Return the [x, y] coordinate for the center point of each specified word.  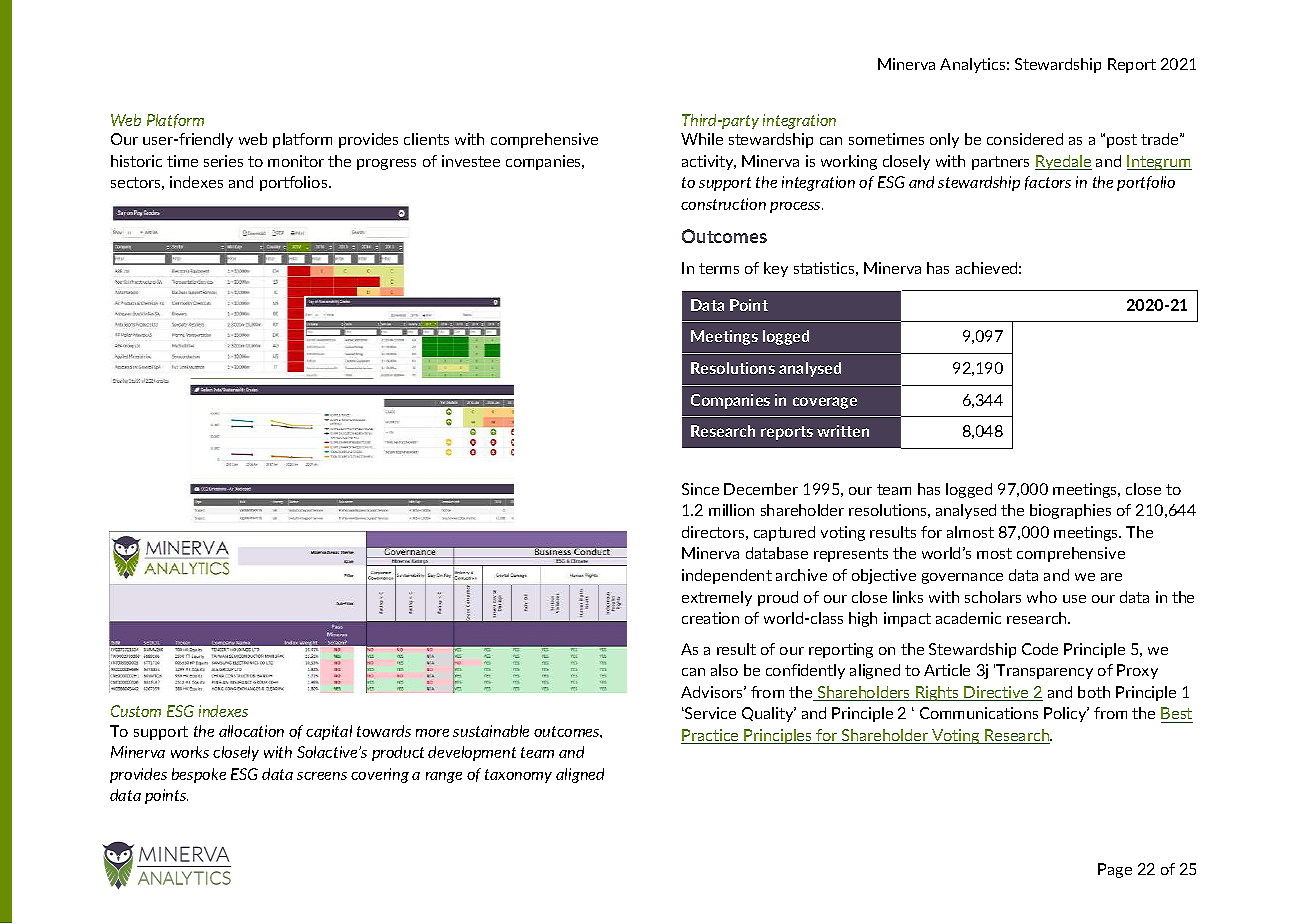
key [776, 269]
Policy [1066, 714]
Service [709, 713]
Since [700, 489]
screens [322, 776]
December [761, 489]
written [843, 431]
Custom [136, 711]
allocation [251, 731]
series [223, 161]
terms [719, 268]
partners [1000, 163]
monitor [296, 161]
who [1042, 597]
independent [727, 576]
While [702, 139]
